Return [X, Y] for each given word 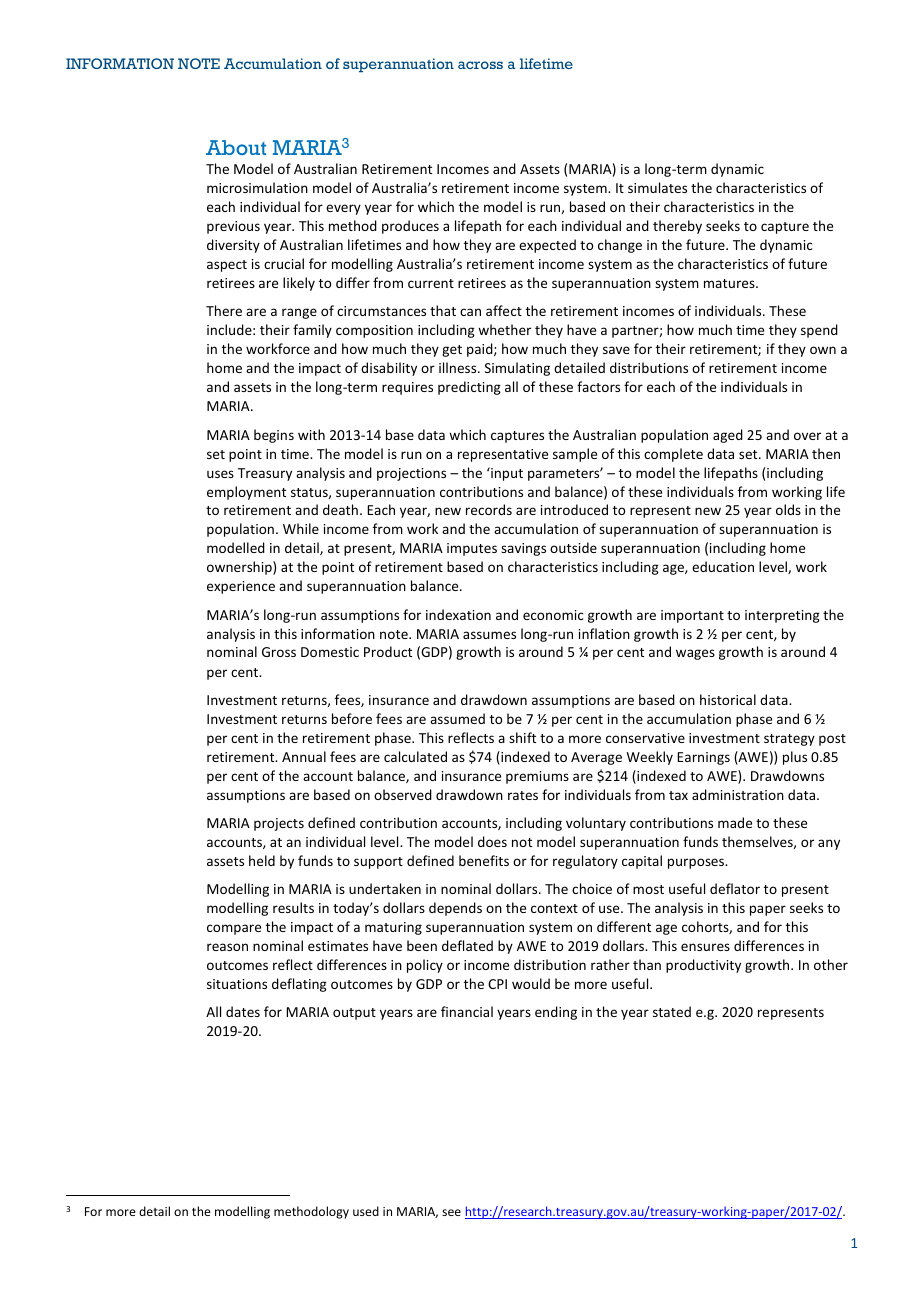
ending [556, 1013]
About [236, 147]
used [366, 1211]
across [480, 65]
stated [672, 1011]
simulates [657, 187]
